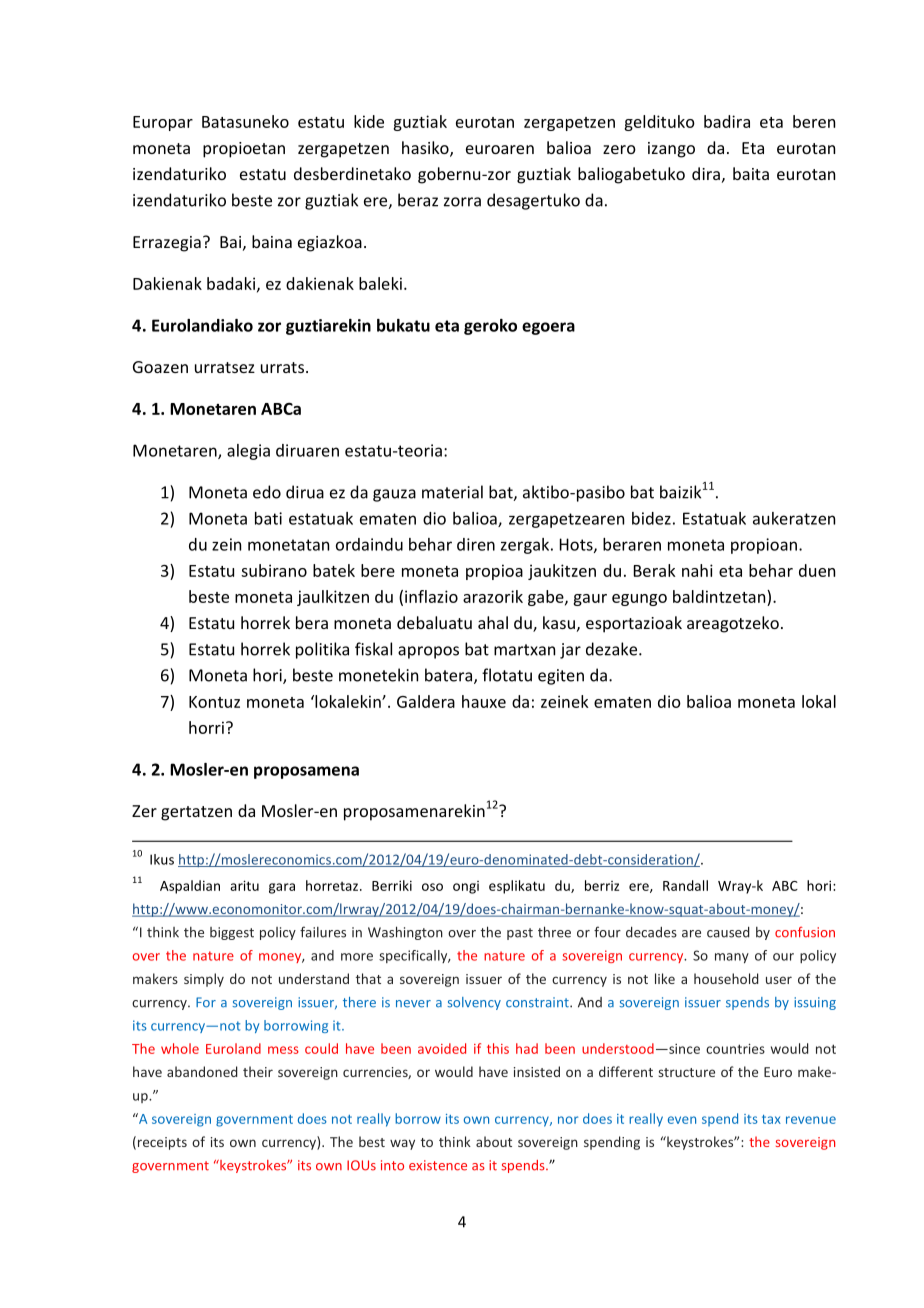 The height and width of the screenshot is (1308, 924). Describe the element at coordinates (267, 492) in the screenshot. I see `edo` at that location.
